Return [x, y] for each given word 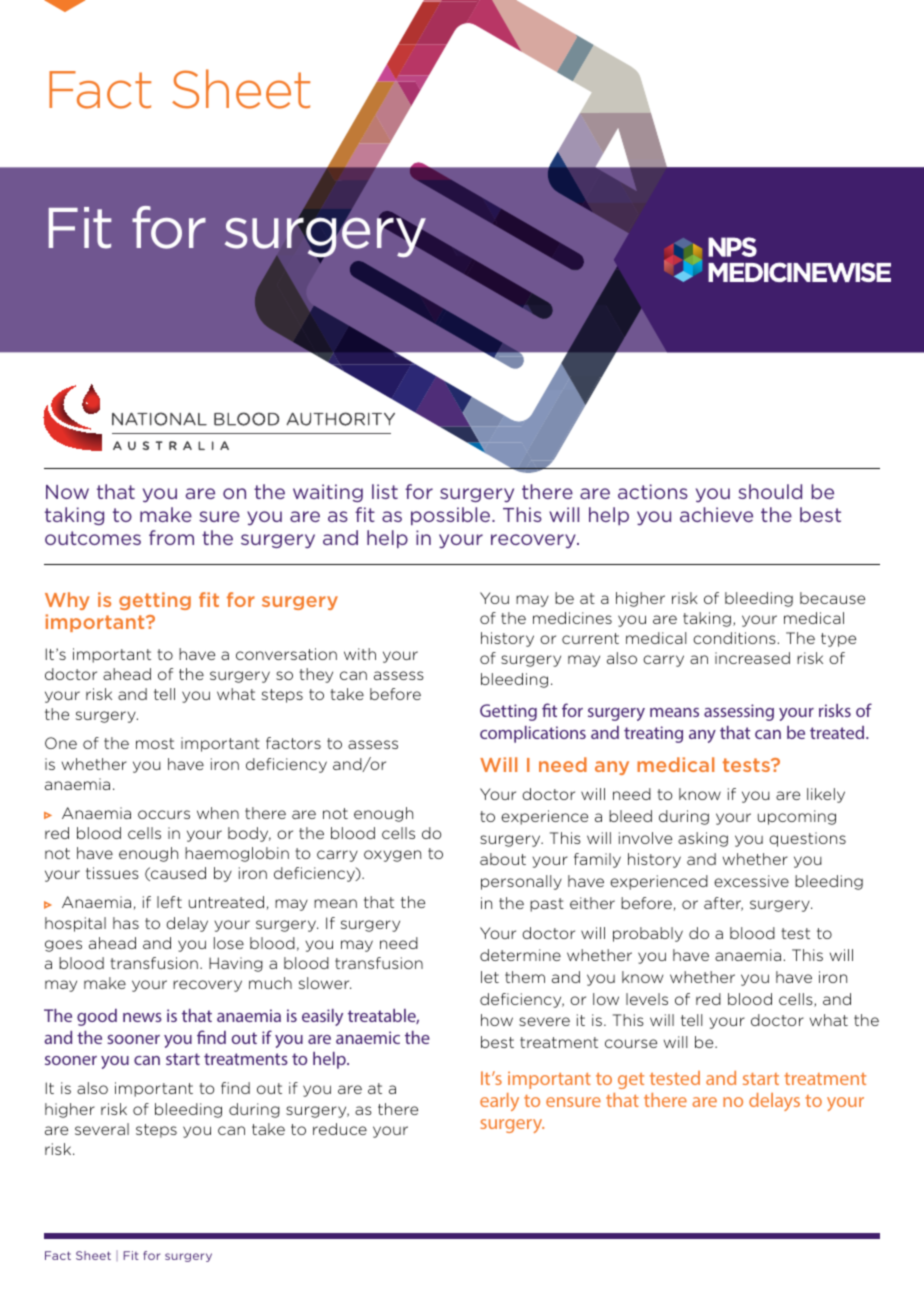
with [360, 654]
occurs [164, 814]
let [490, 977]
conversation [286, 654]
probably [648, 934]
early [499, 1102]
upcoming [797, 817]
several [102, 1129]
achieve [716, 514]
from [171, 537]
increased [752, 658]
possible [452, 516]
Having [236, 964]
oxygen [392, 856]
